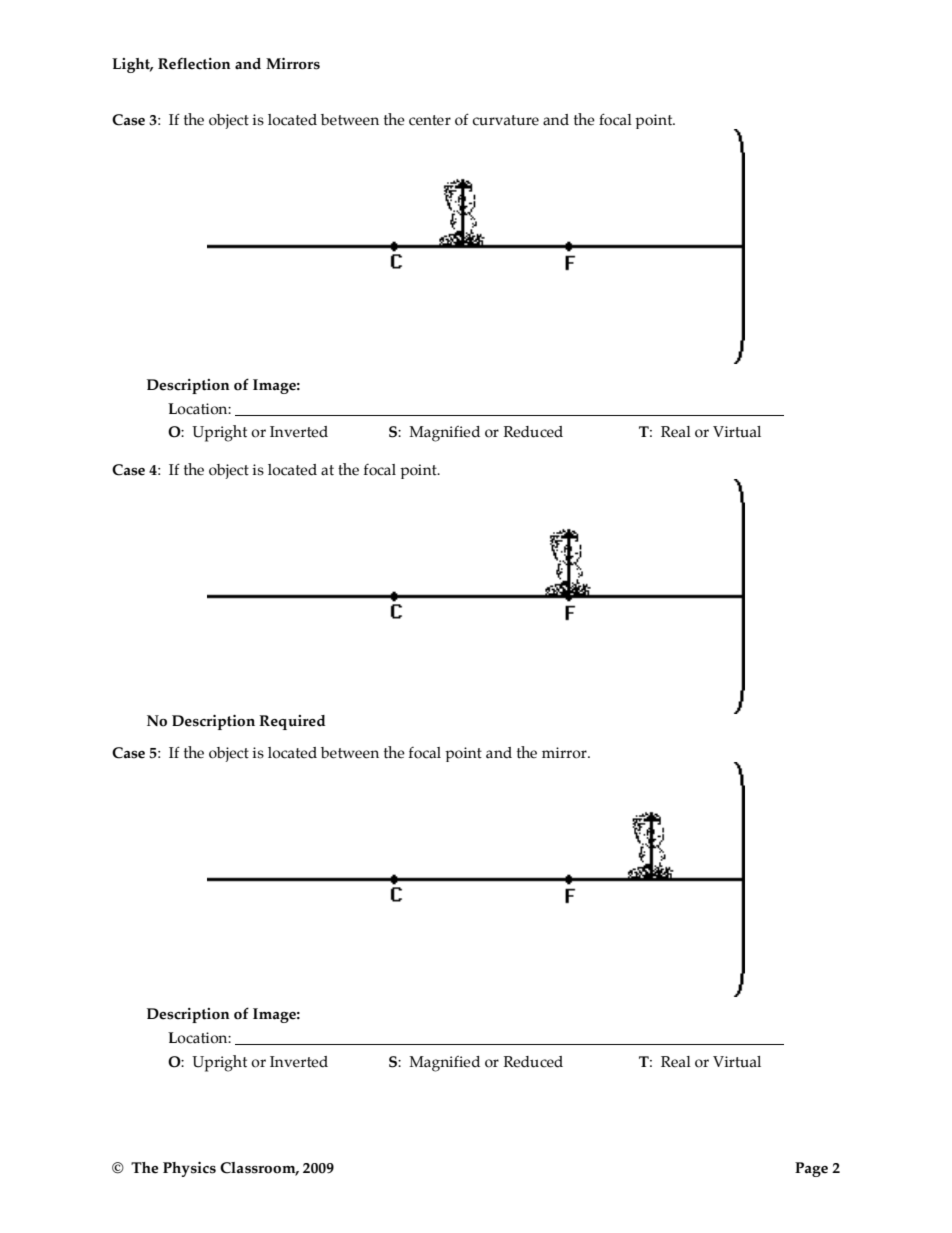 The image size is (952, 1233). I want to click on center, so click(430, 120).
